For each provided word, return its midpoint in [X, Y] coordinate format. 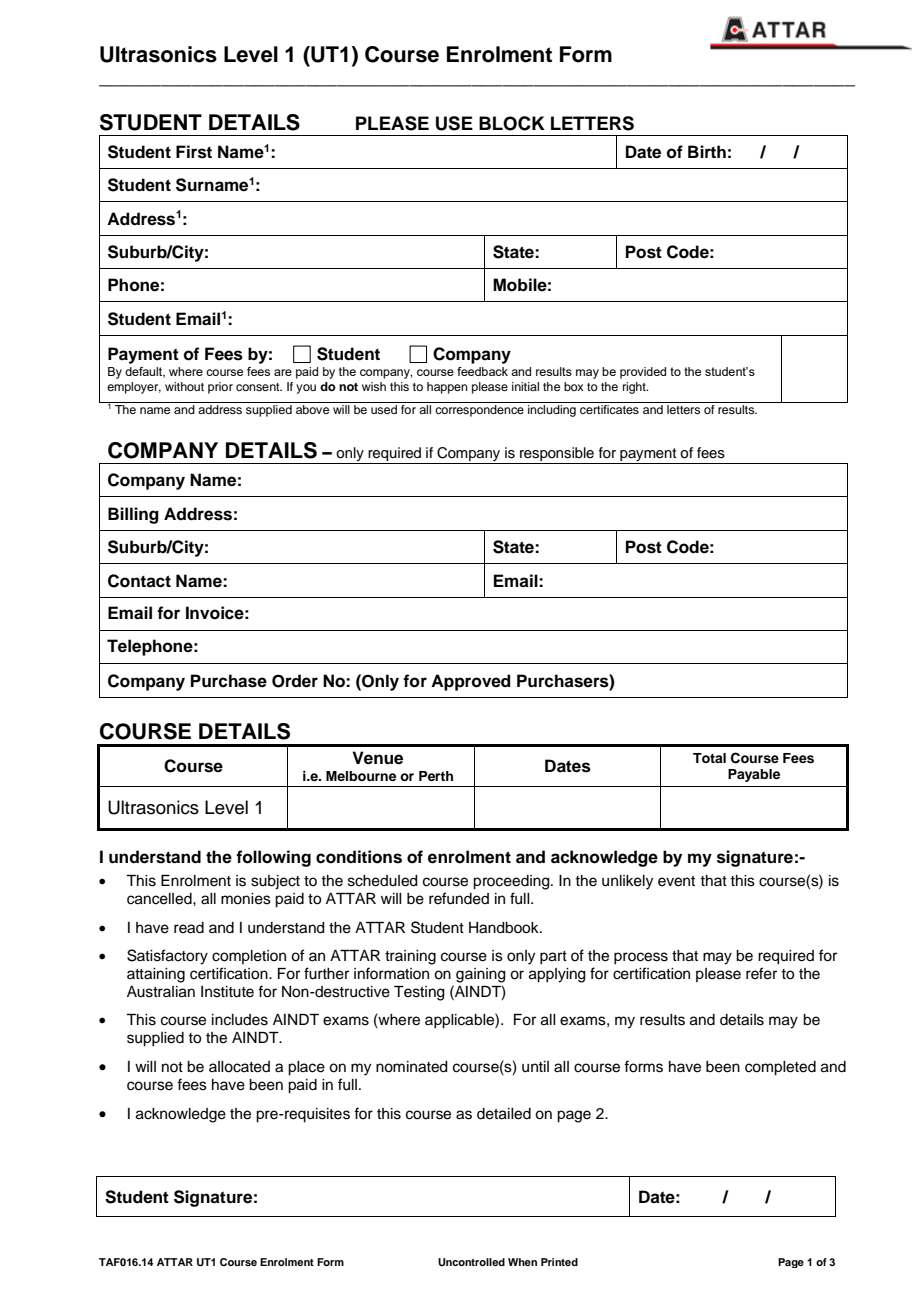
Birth [707, 151]
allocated [239, 1067]
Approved [471, 682]
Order [295, 681]
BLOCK [512, 123]
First [194, 152]
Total [709, 758]
